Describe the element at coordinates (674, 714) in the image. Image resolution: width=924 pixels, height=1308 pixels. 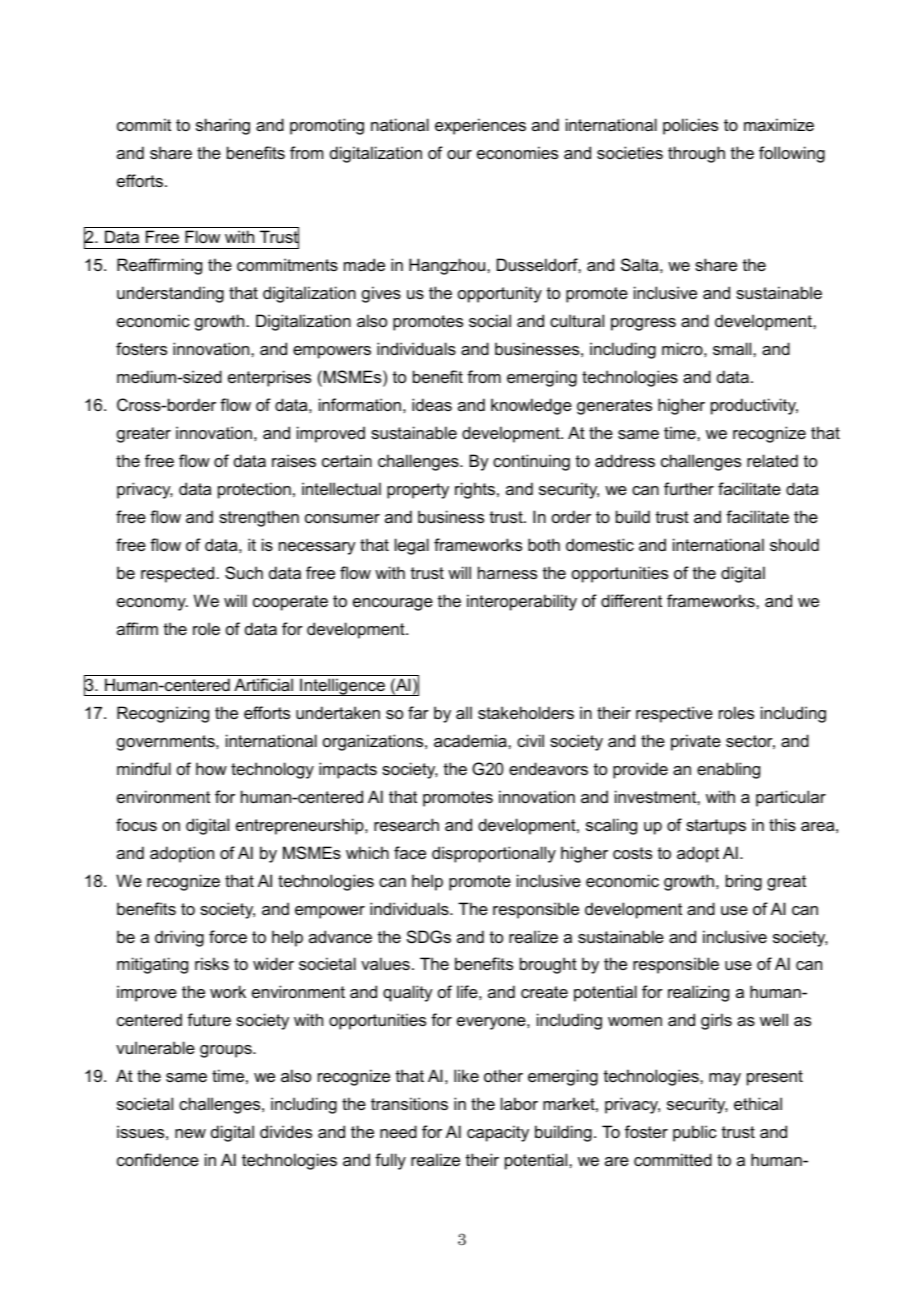
I see `respective` at that location.
